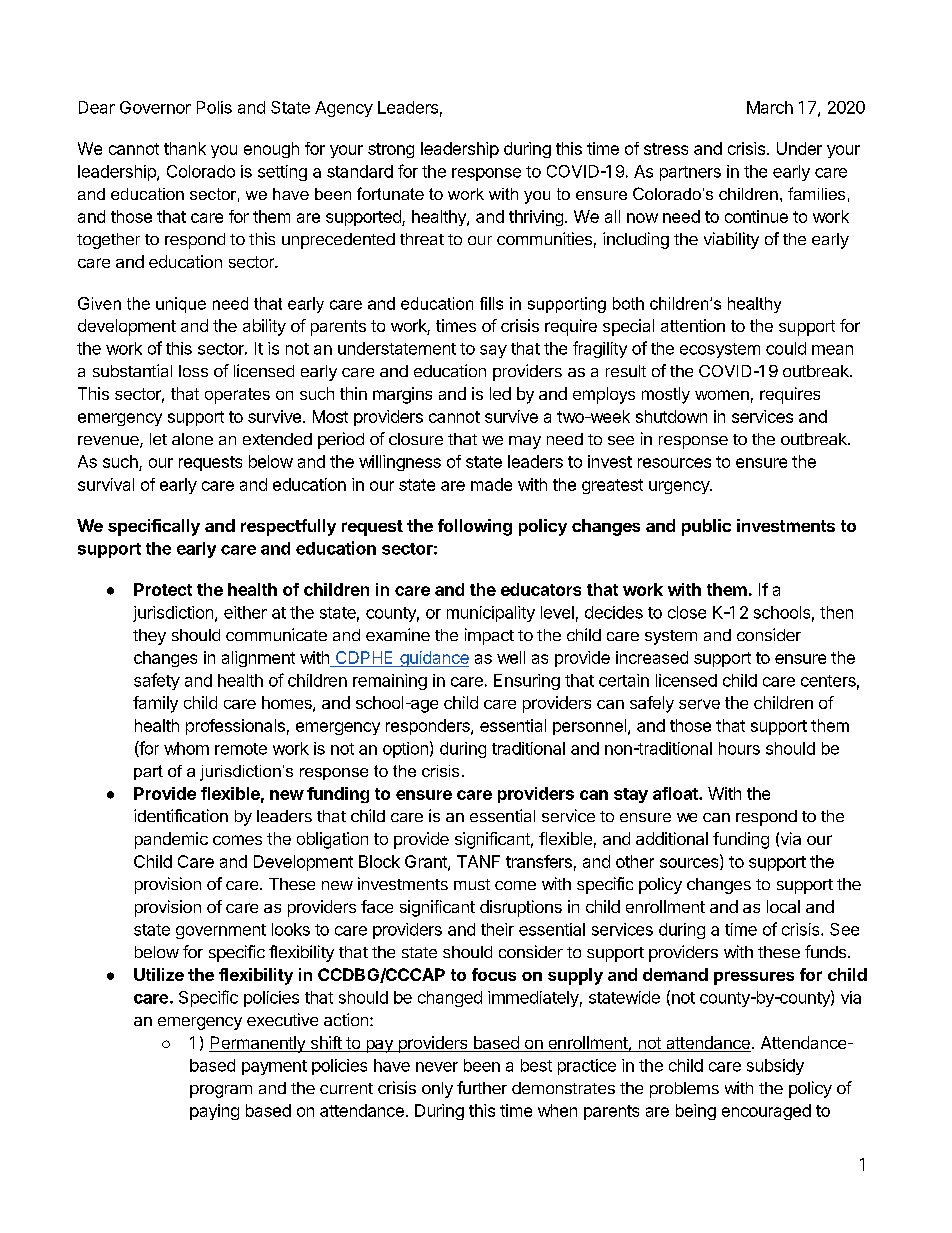 This screenshot has height=1233, width=952. Describe the element at coordinates (475, 527) in the screenshot. I see `following` at that location.
